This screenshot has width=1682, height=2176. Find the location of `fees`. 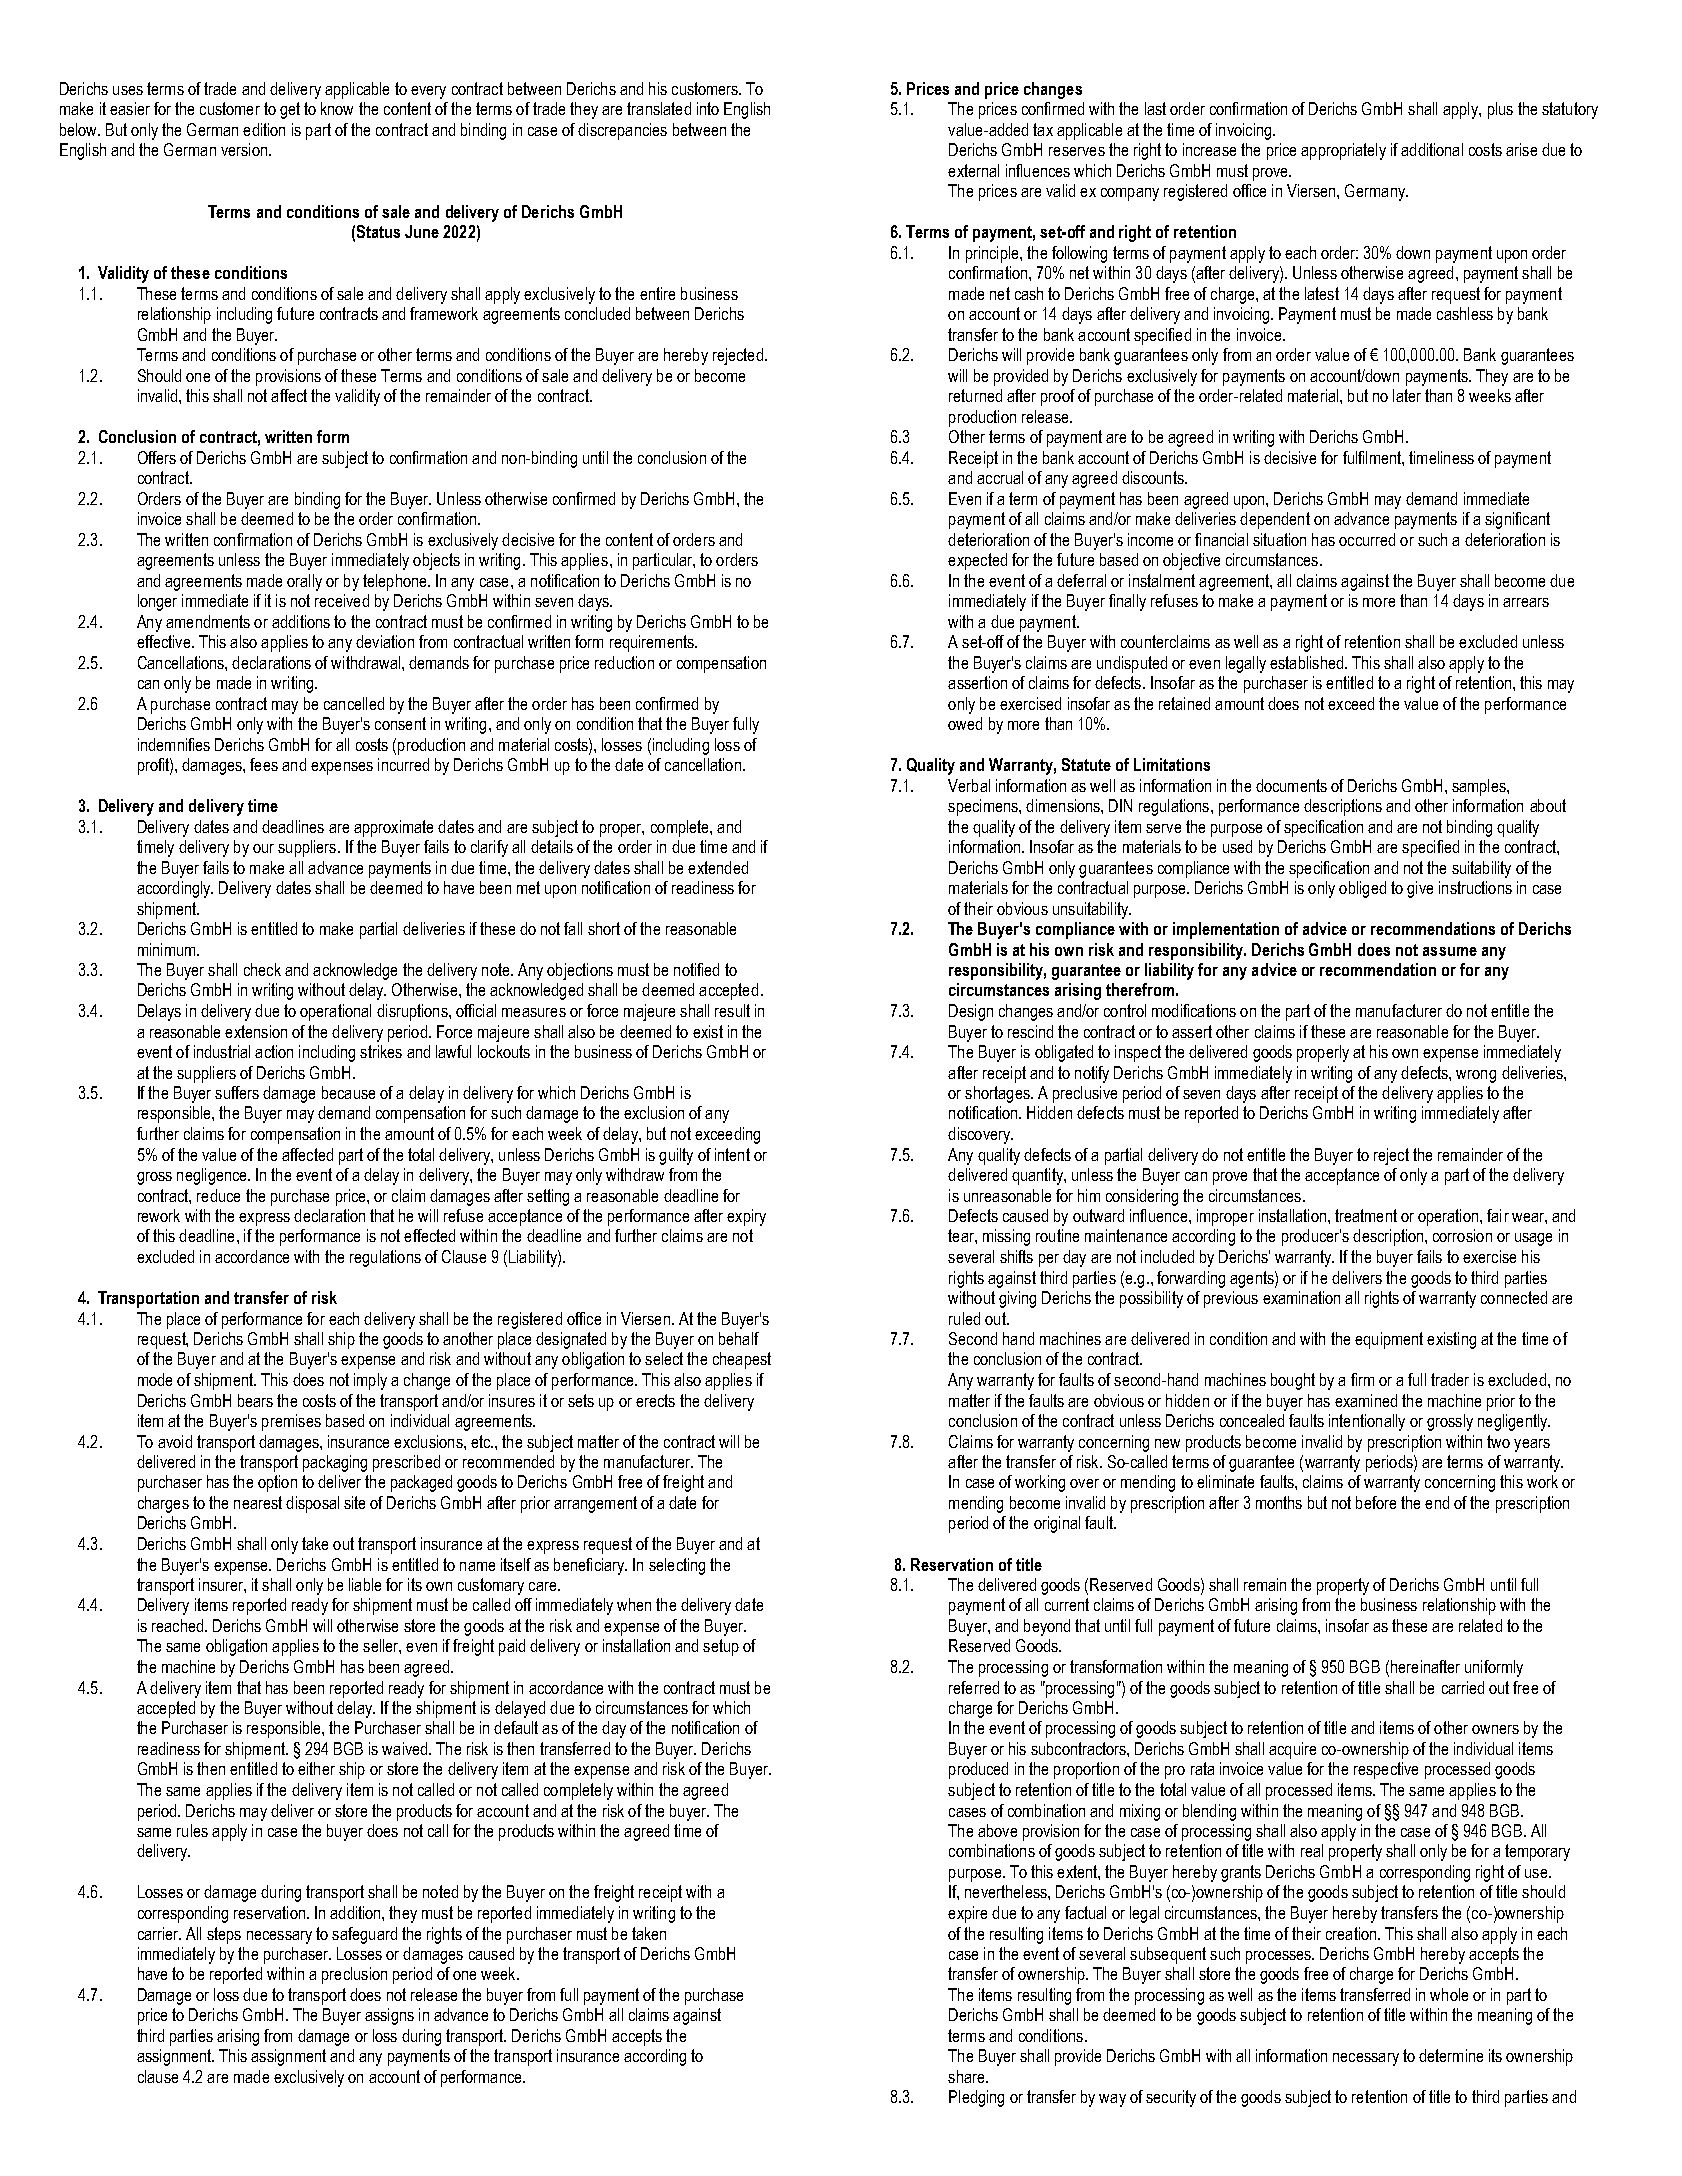

fees is located at coordinates (264, 764).
